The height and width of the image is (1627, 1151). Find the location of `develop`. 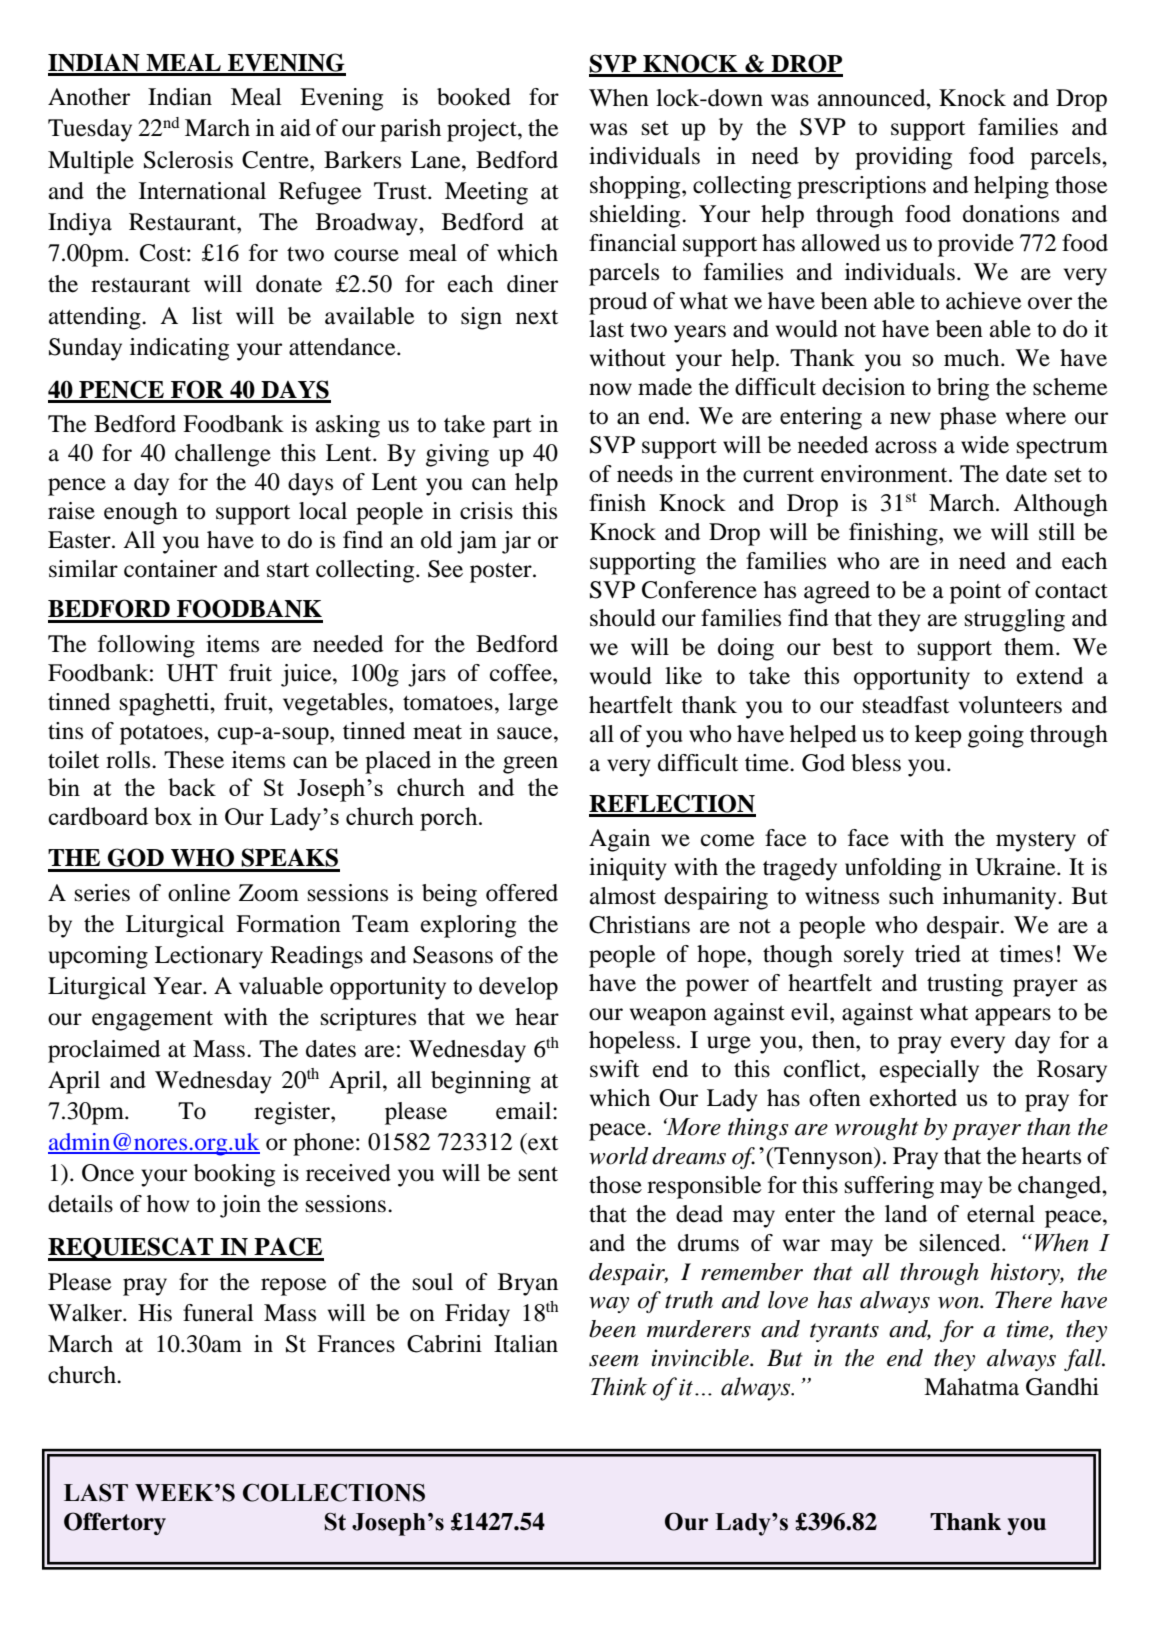

develop is located at coordinates (518, 988).
